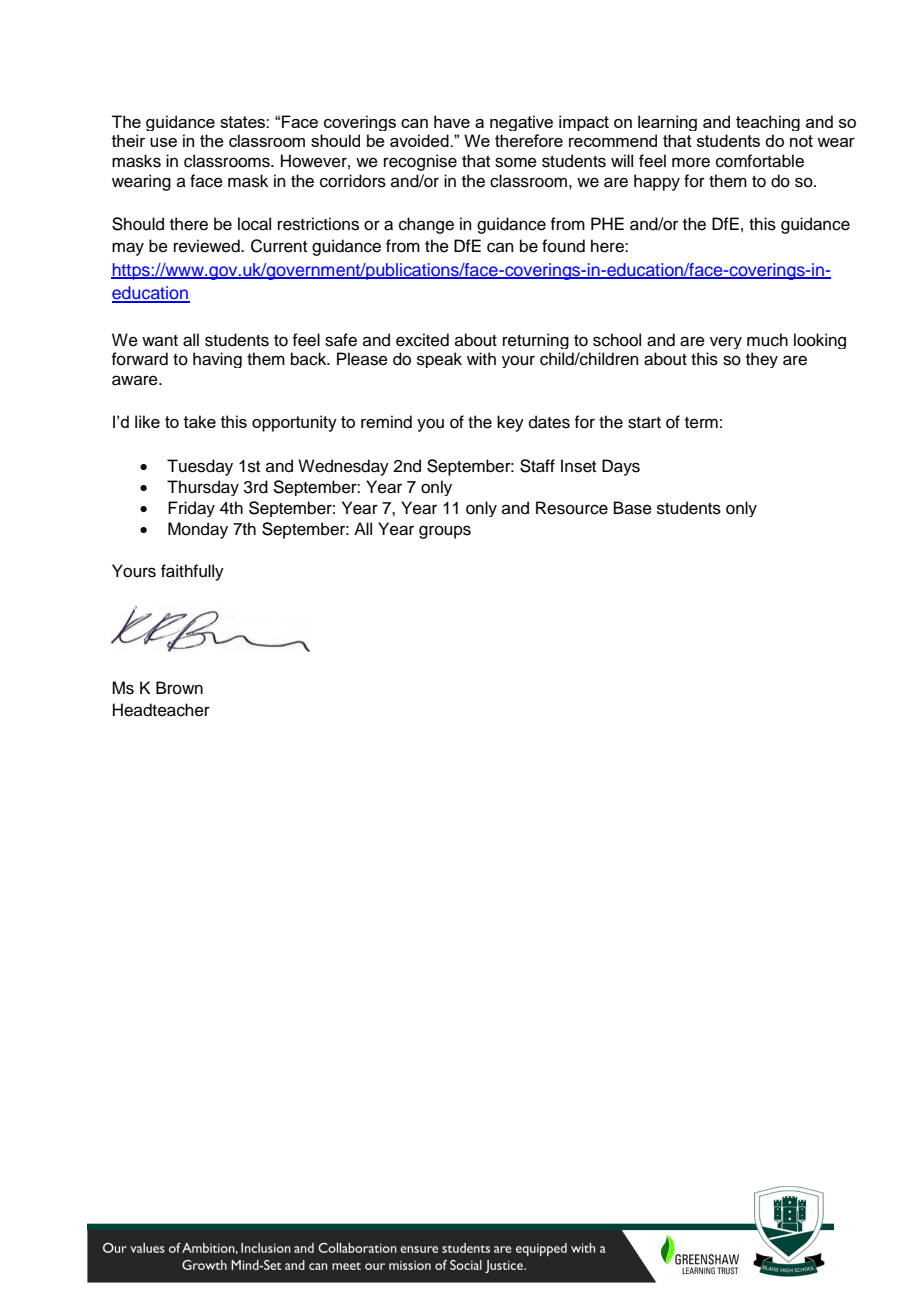 Image resolution: width=924 pixels, height=1308 pixels. Describe the element at coordinates (510, 423) in the screenshot. I see `key` at that location.
